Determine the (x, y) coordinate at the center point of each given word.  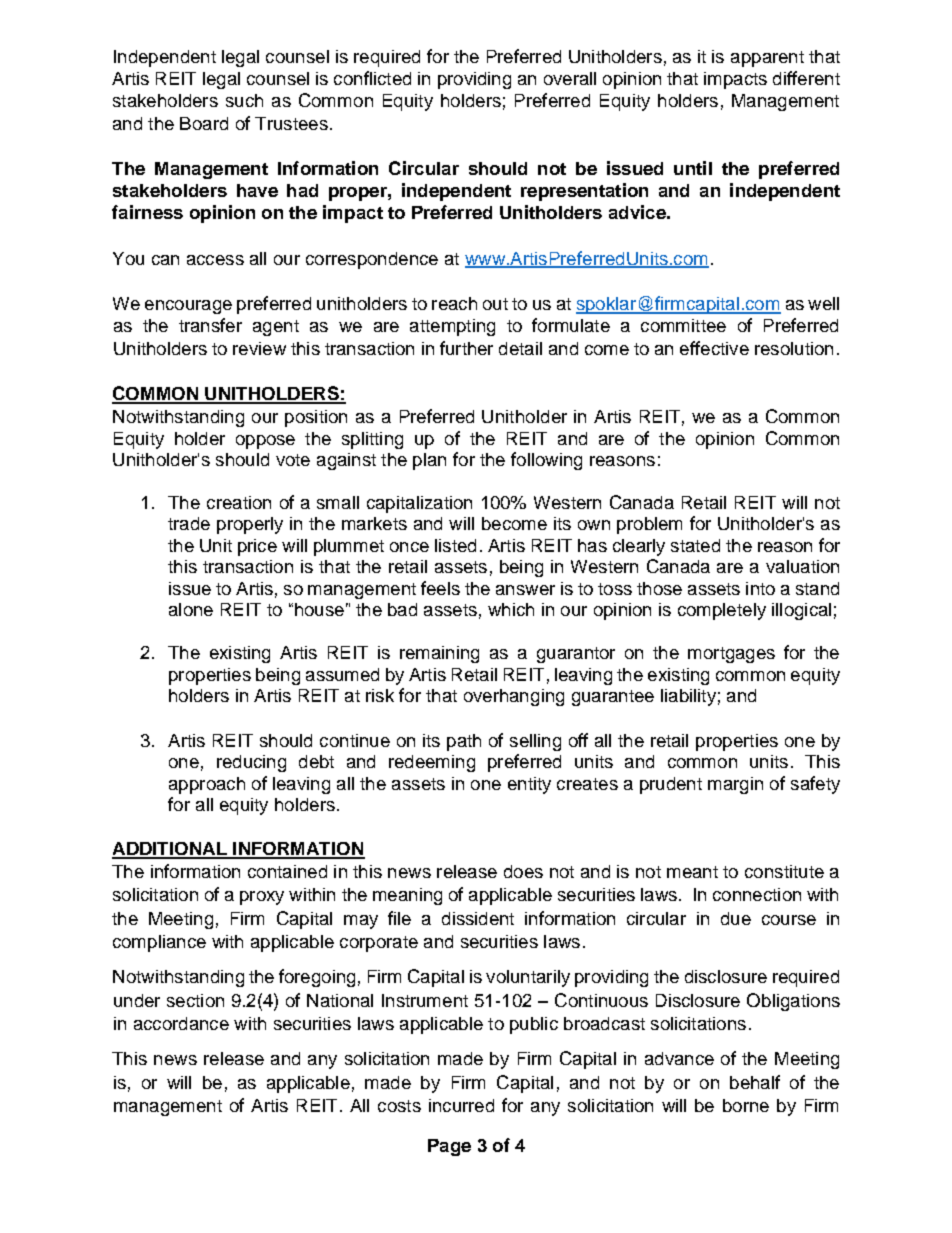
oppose (265, 442)
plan (429, 461)
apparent (767, 59)
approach (207, 785)
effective (714, 348)
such (244, 100)
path (464, 742)
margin (735, 785)
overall (570, 78)
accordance (181, 1023)
